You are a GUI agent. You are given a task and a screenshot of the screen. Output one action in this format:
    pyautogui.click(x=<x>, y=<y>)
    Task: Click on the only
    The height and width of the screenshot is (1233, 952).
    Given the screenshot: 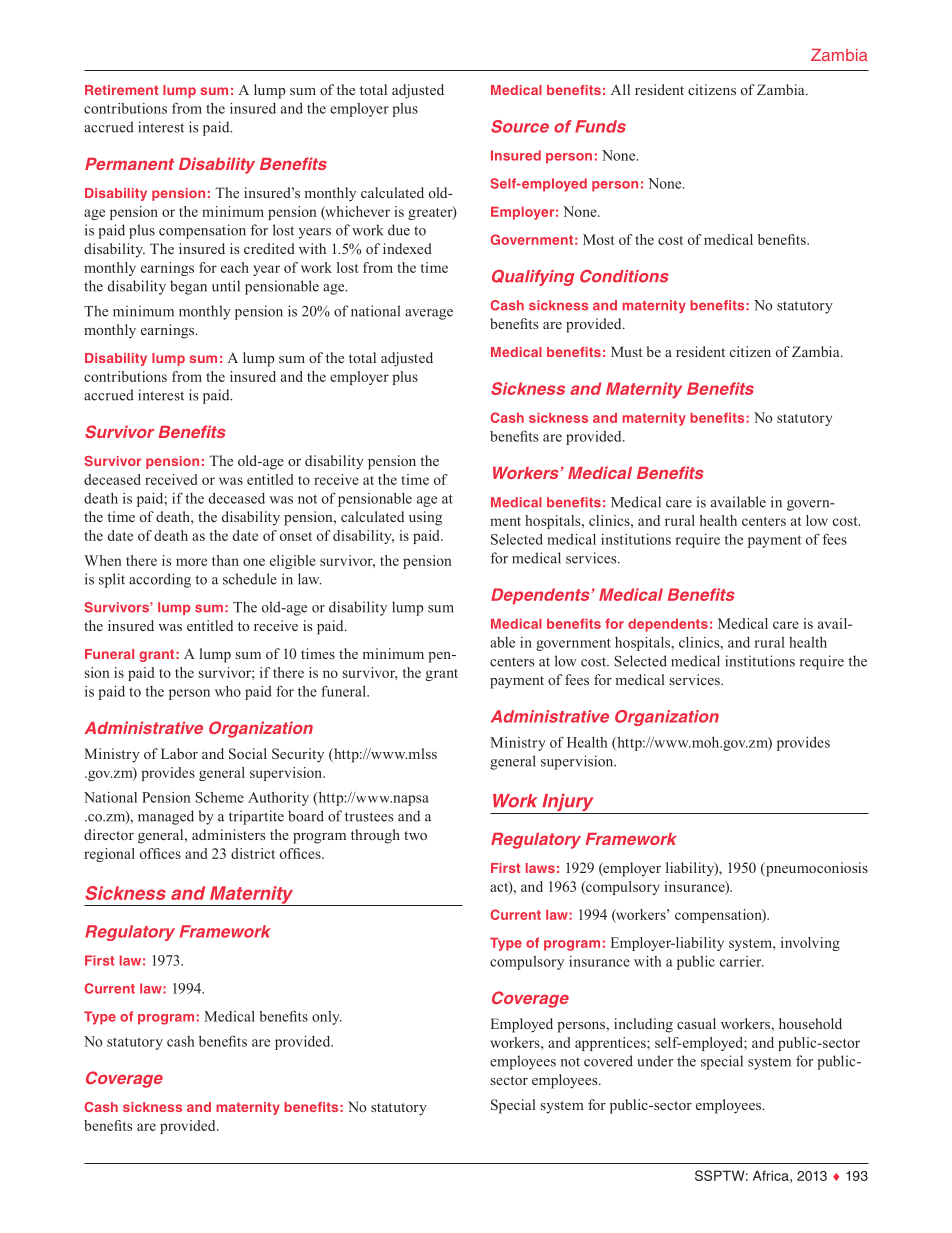 What is the action you would take?
    pyautogui.click(x=327, y=1018)
